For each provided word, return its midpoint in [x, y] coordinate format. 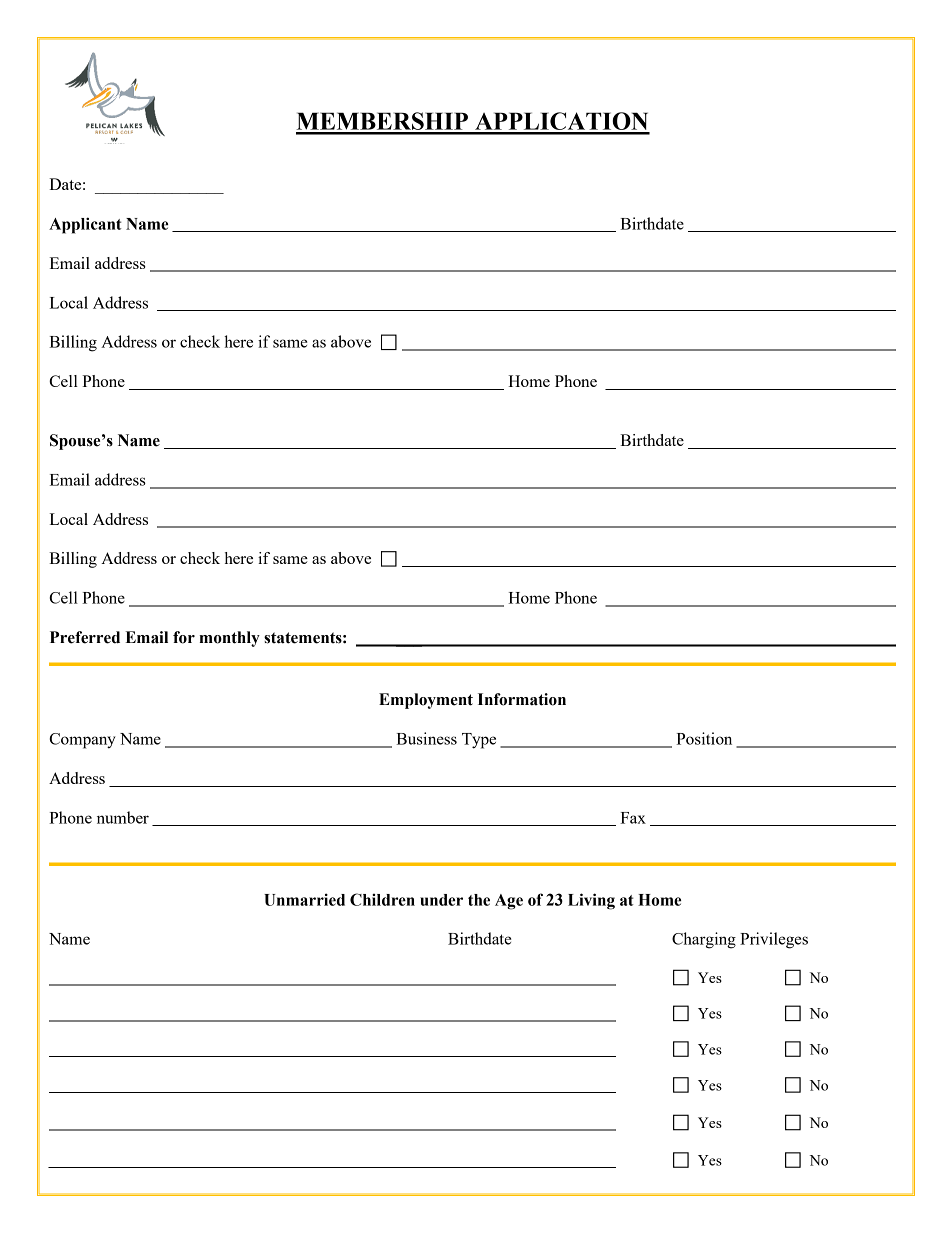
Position [704, 738]
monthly [229, 639]
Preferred [85, 637]
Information [522, 699]
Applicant [85, 225]
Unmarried [304, 899]
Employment [426, 701]
